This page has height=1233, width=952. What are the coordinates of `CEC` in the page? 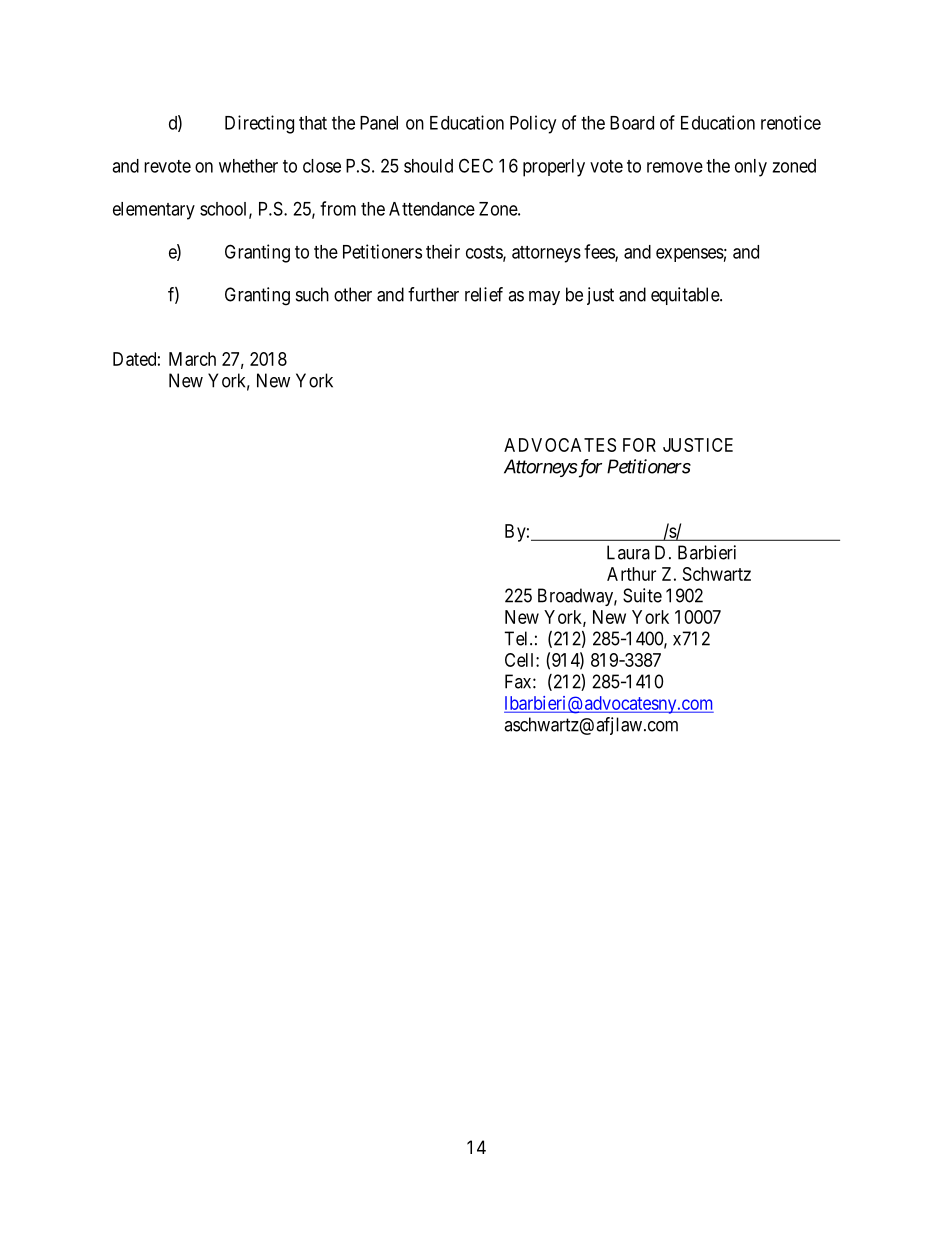 It's located at (476, 165).
